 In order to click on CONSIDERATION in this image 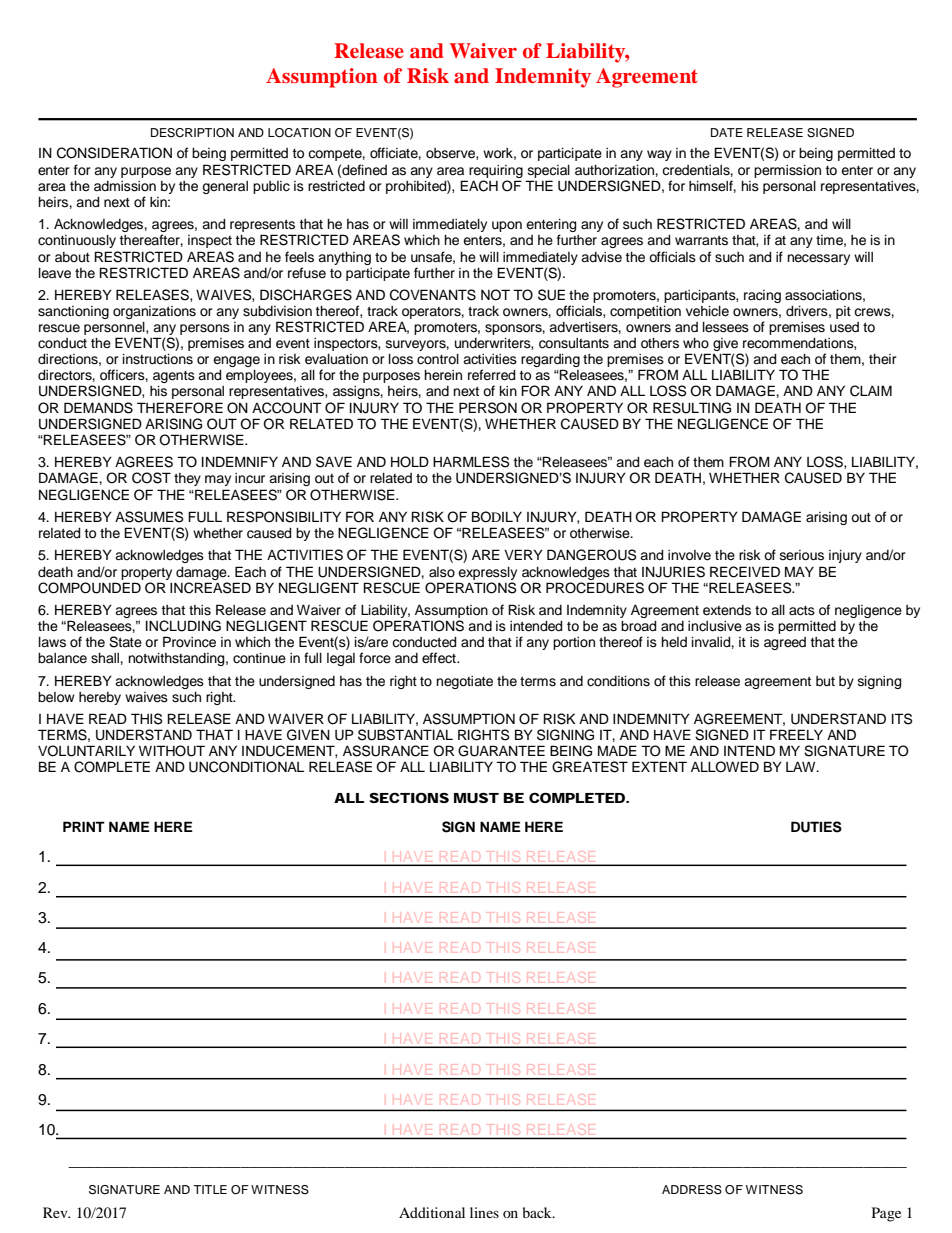, I will do `click(114, 153)`.
